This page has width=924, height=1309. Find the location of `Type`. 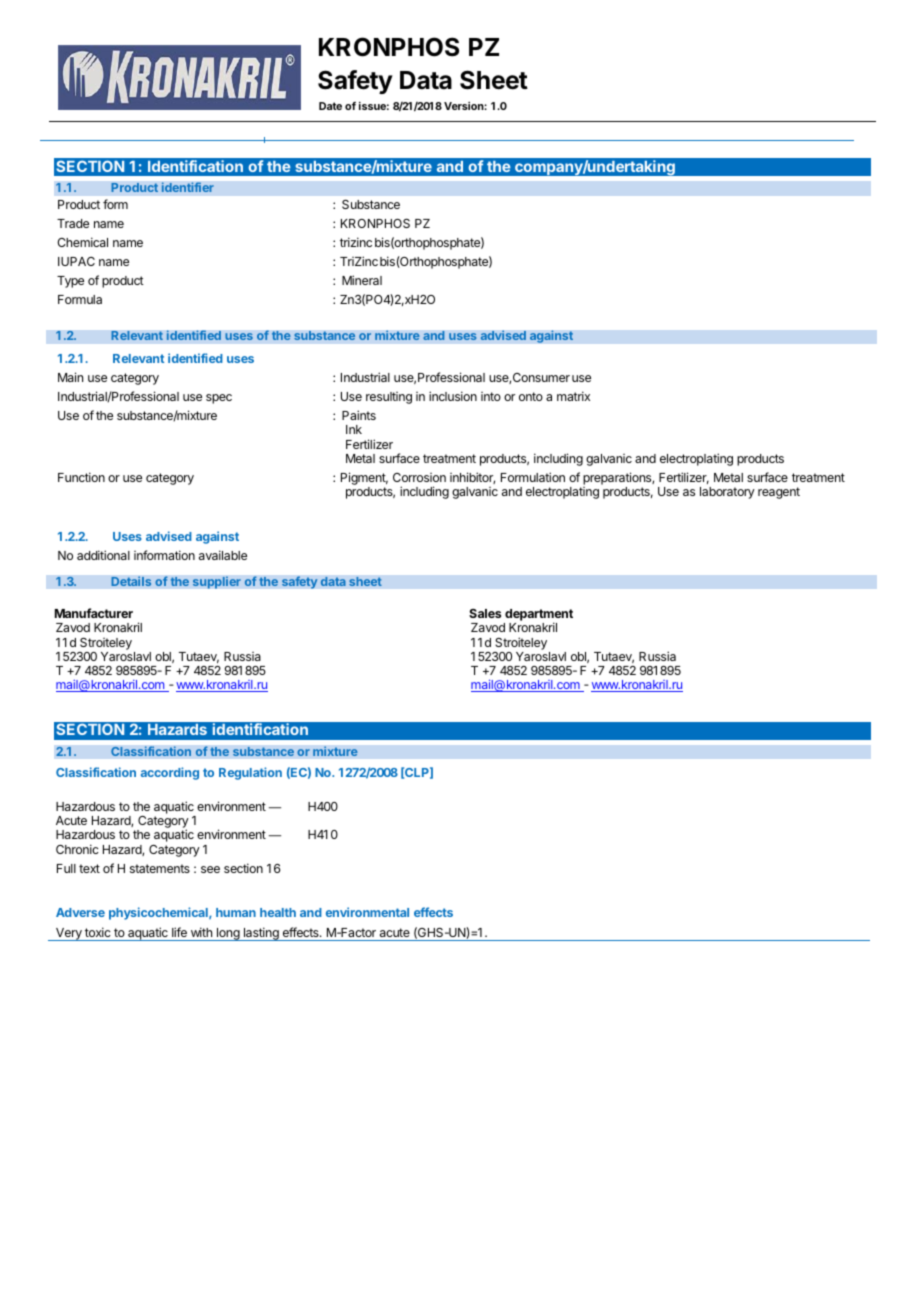

Type is located at coordinates (70, 282).
